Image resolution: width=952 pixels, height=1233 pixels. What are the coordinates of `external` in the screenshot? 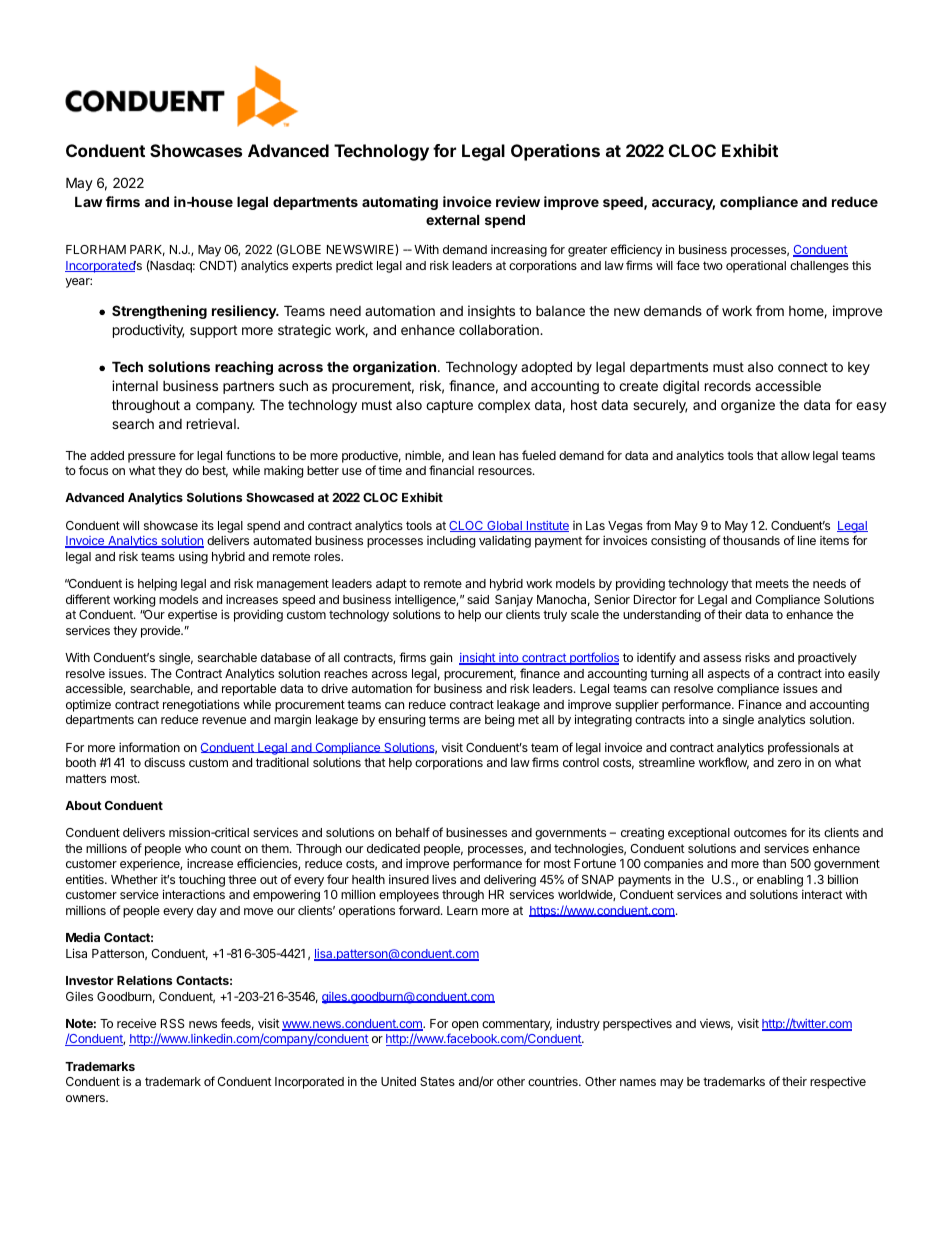 It's located at (452, 219).
